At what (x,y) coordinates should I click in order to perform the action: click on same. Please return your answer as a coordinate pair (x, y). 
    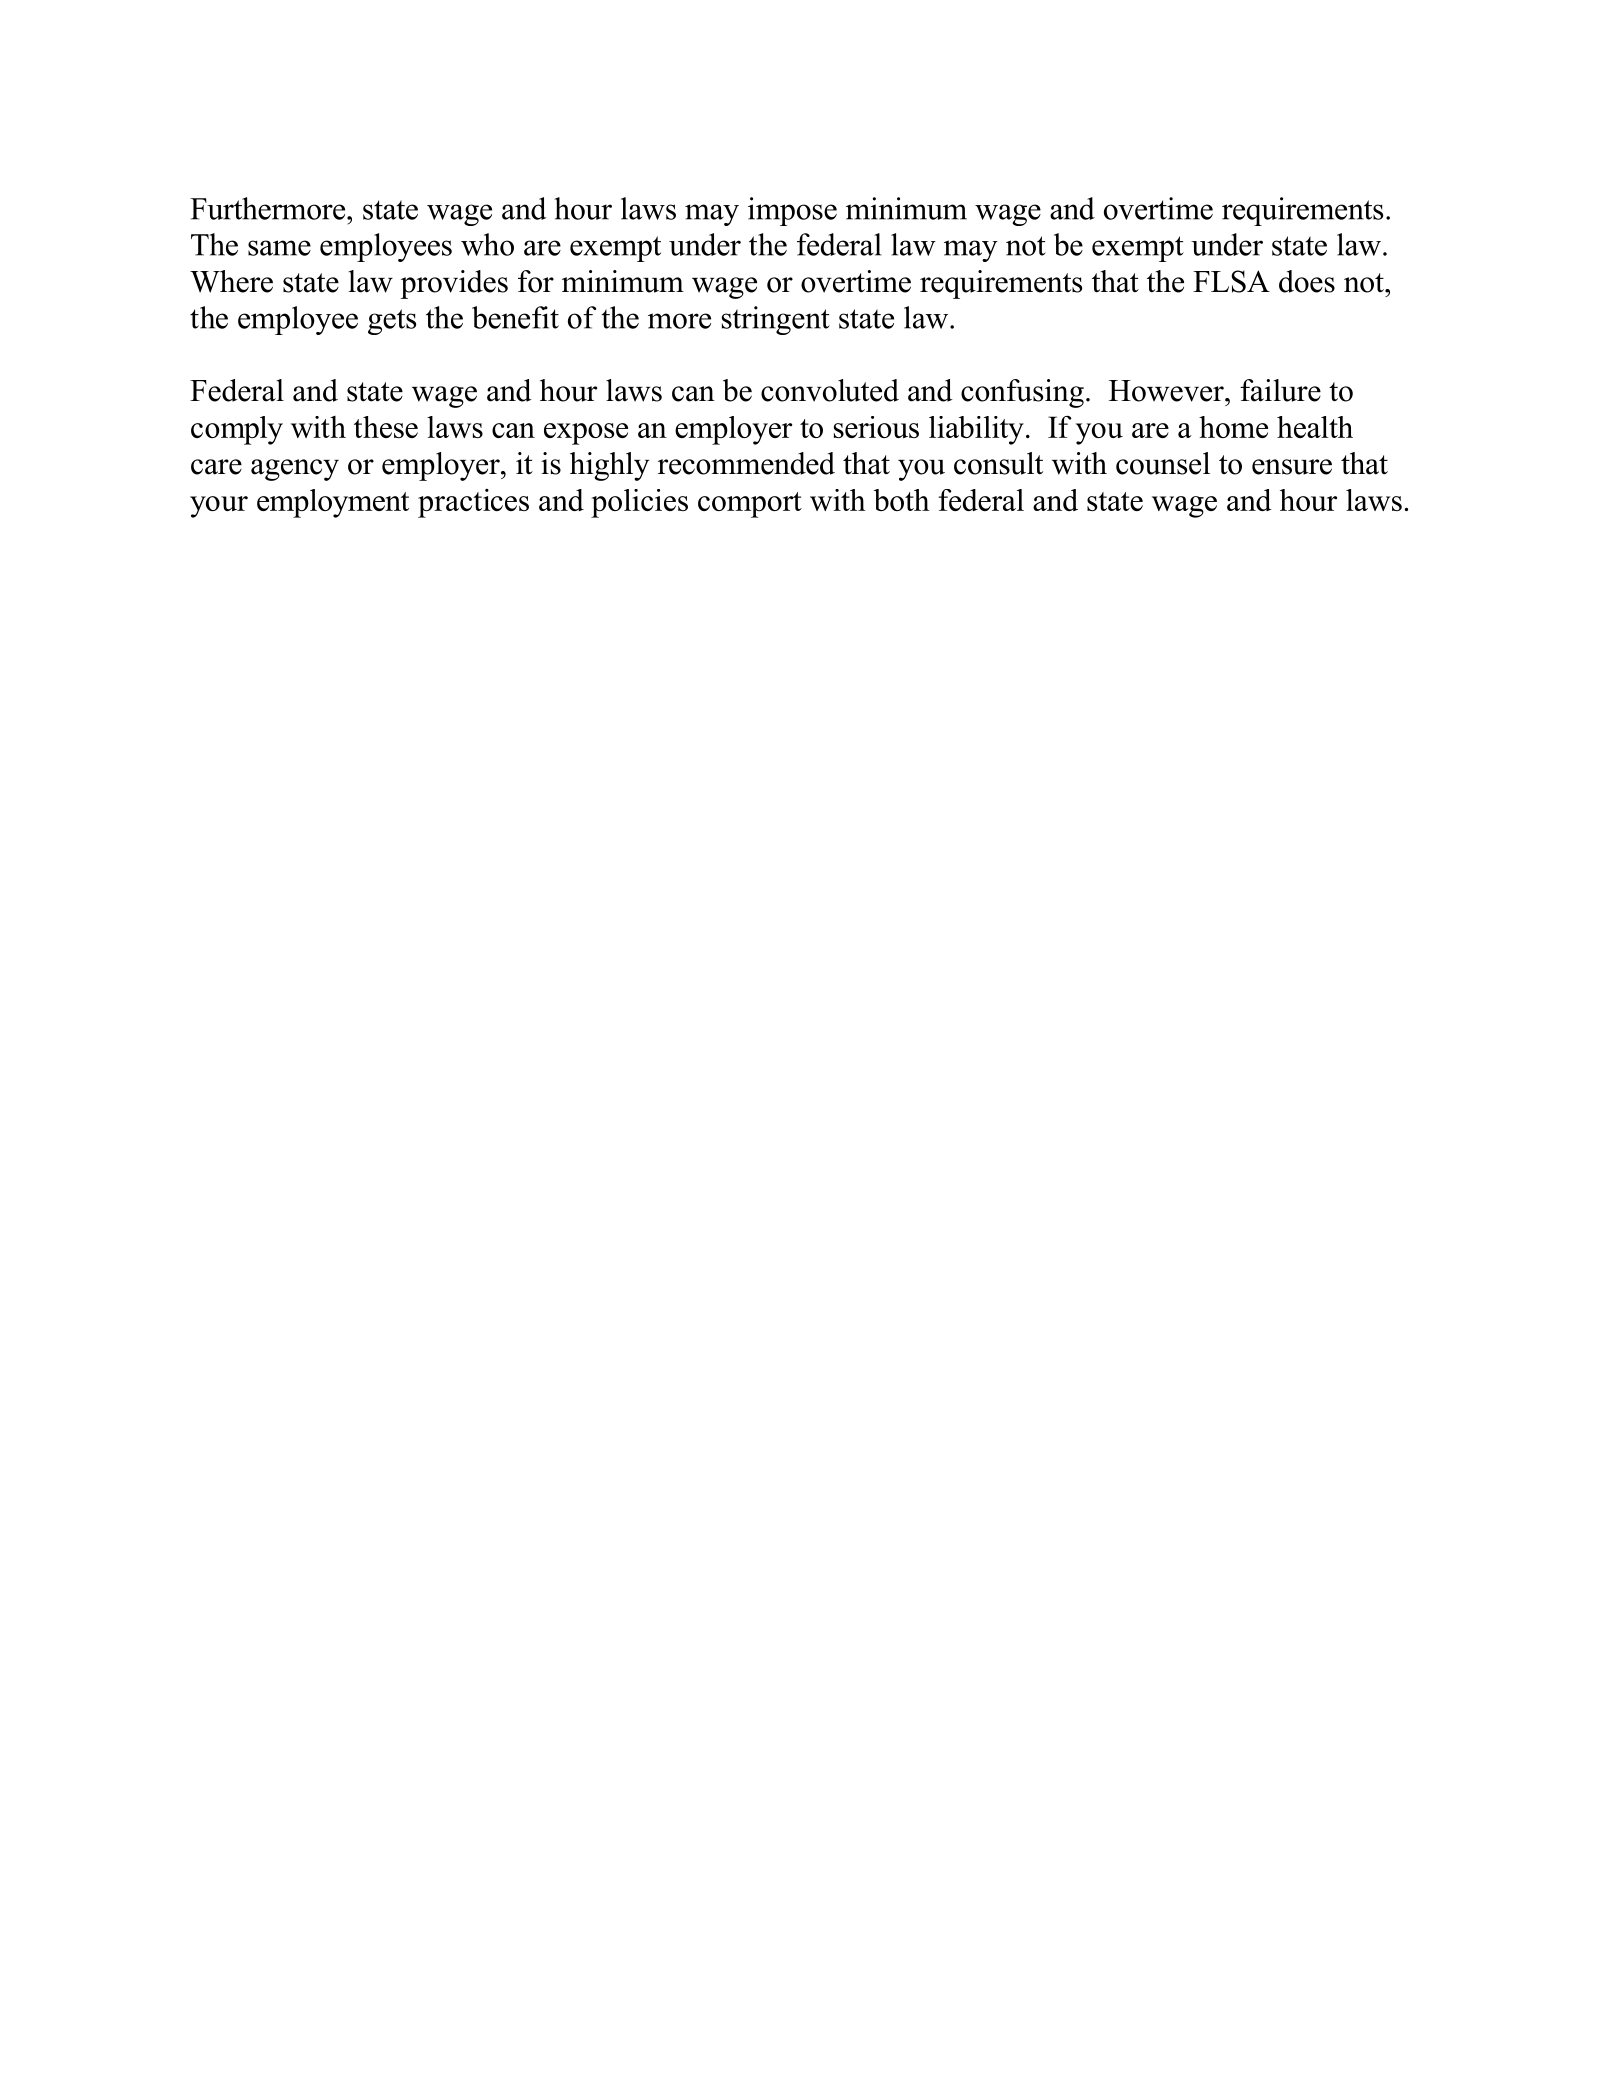
    Looking at the image, I should click on (279, 248).
